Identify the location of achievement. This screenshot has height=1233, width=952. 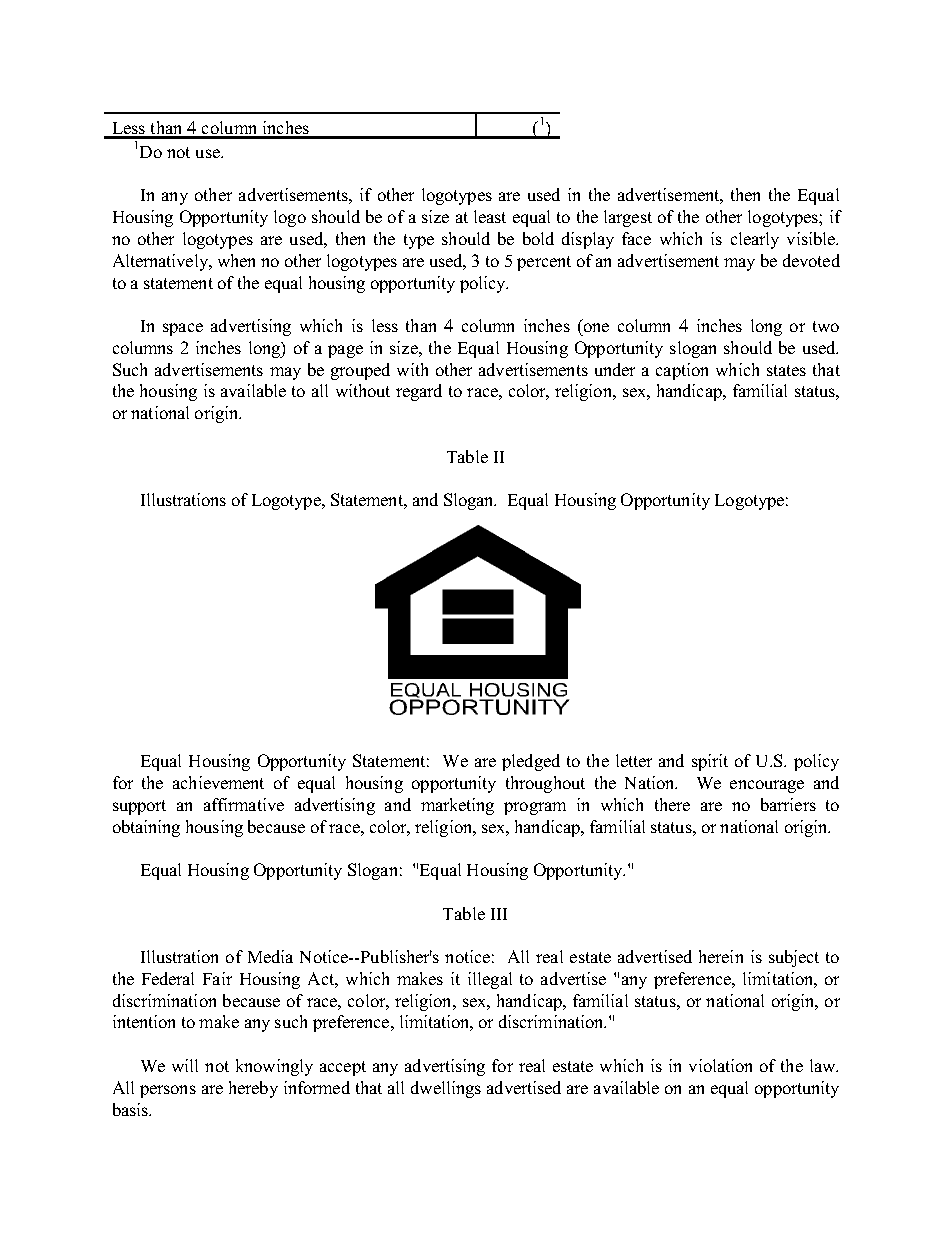
(218, 782).
